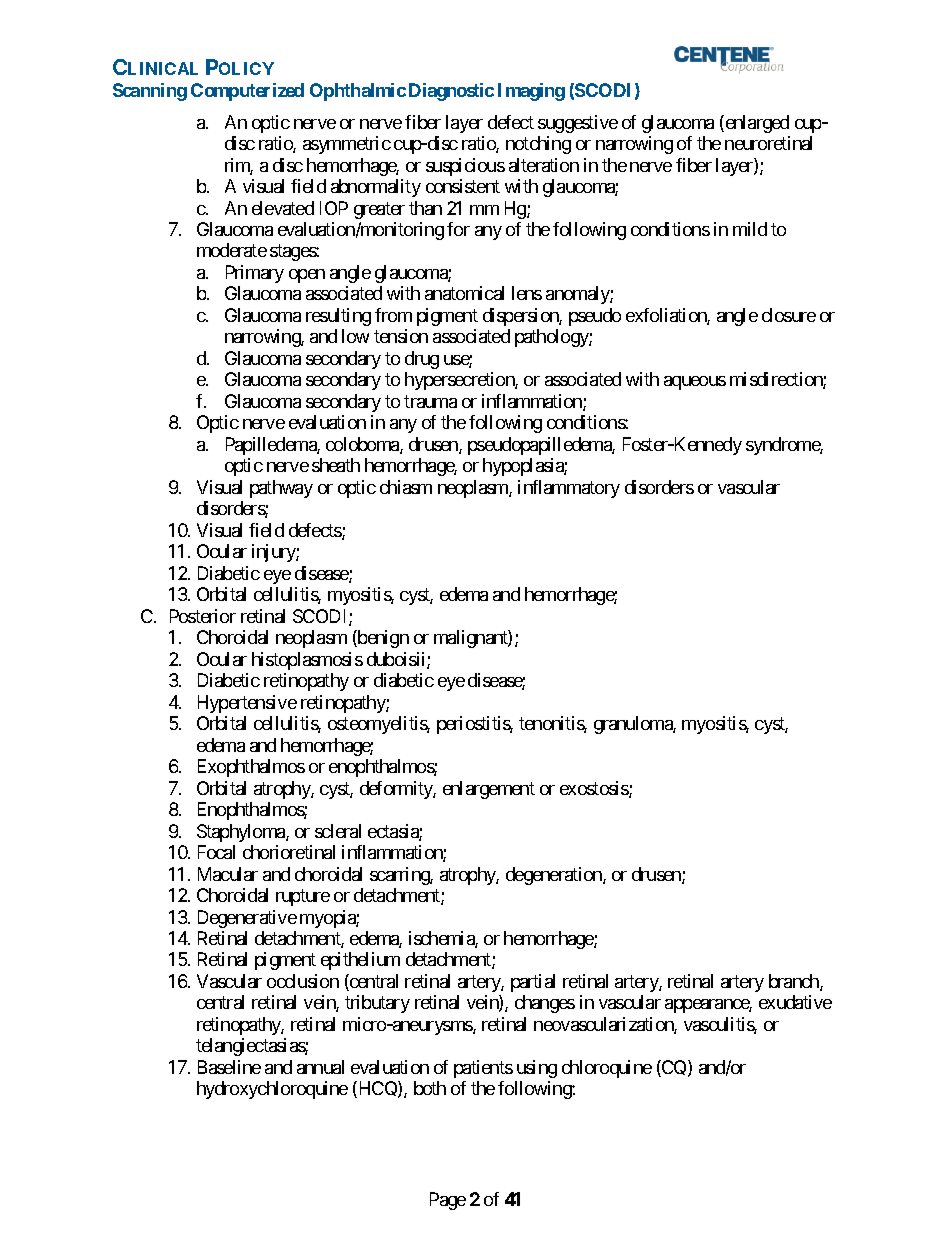 The image size is (952, 1233). I want to click on enlargement, so click(489, 790).
